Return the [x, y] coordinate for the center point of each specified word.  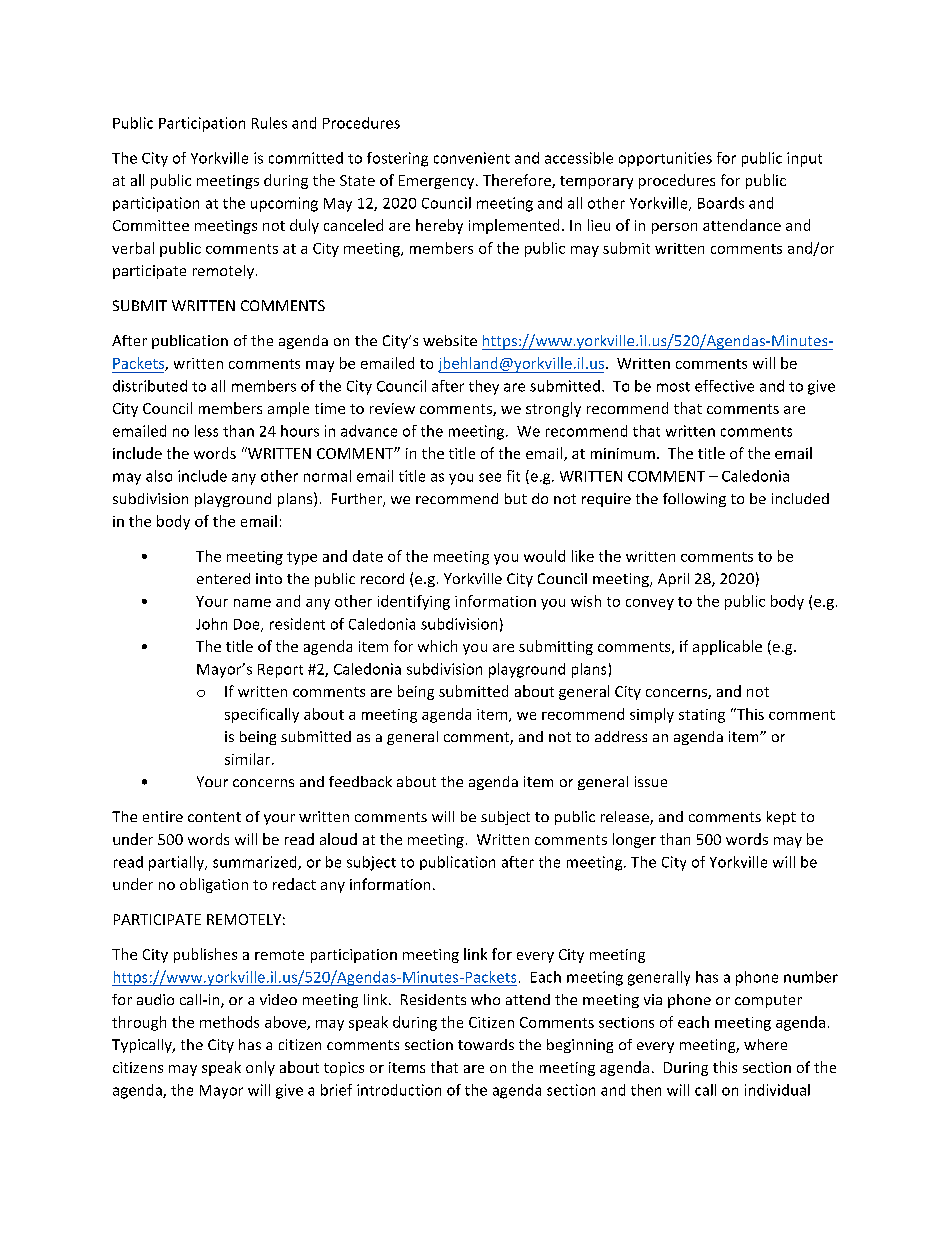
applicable [727, 647]
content [214, 817]
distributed [150, 386]
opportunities [665, 159]
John [211, 624]
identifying [414, 602]
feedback [360, 781]
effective [724, 386]
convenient [472, 158]
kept [781, 818]
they [484, 387]
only [260, 1068]
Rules [269, 123]
